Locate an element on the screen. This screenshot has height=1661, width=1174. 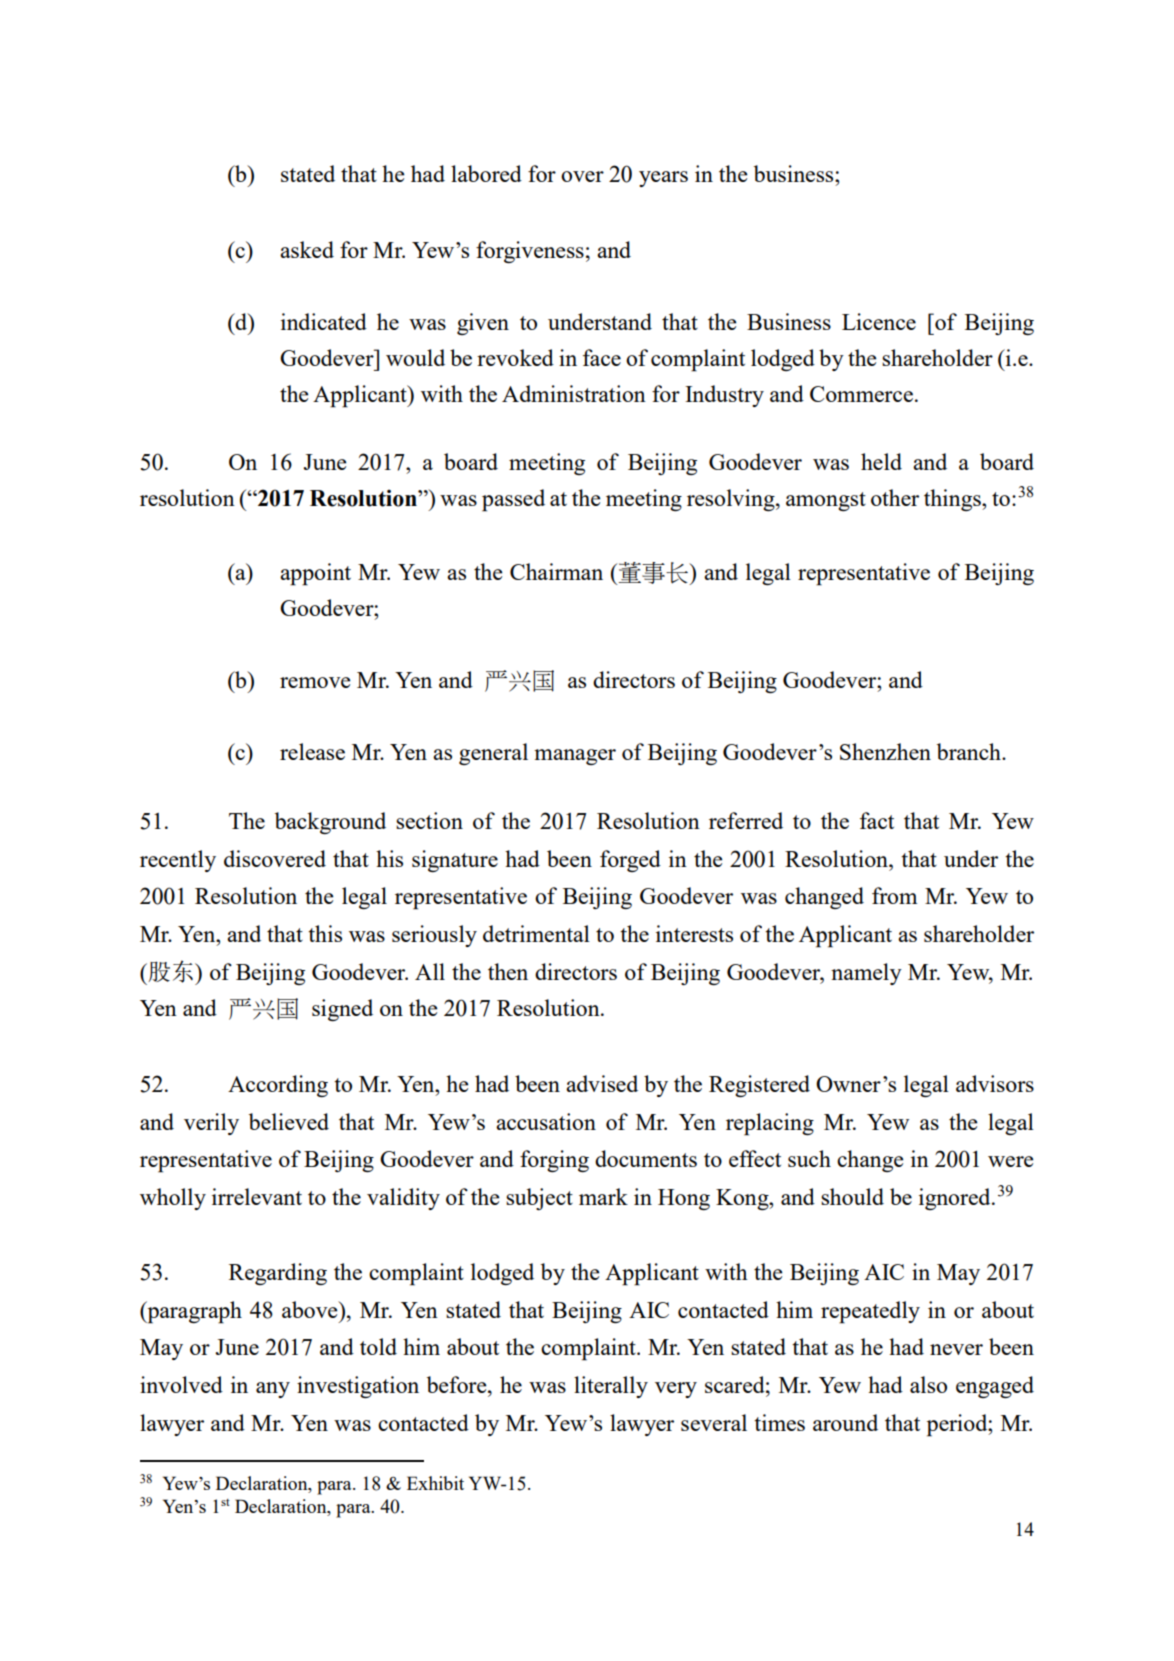
years is located at coordinates (663, 179).
